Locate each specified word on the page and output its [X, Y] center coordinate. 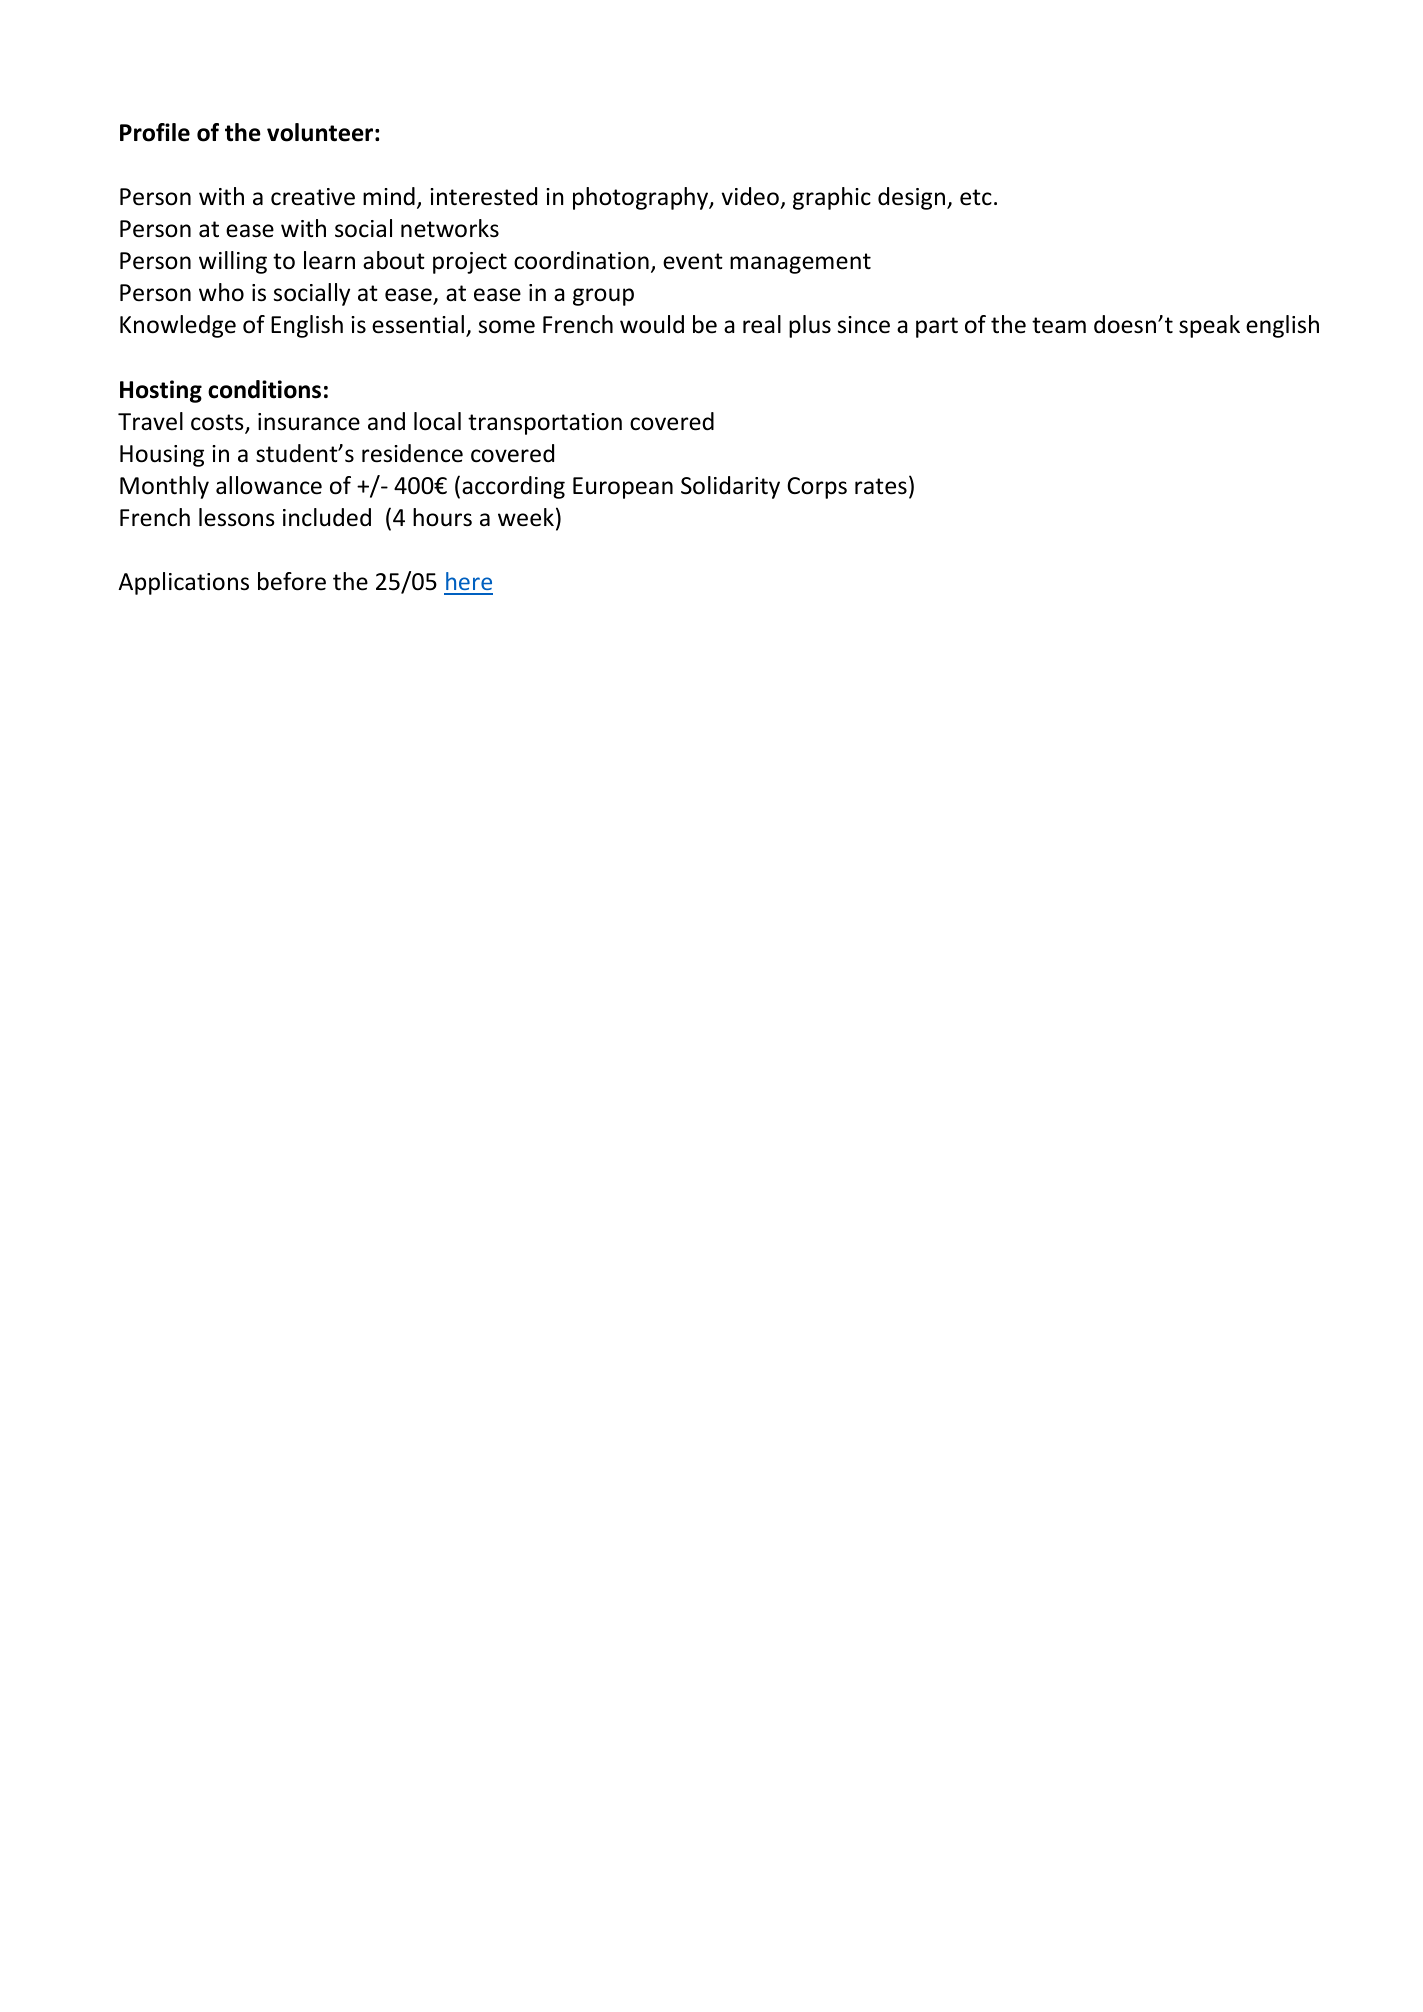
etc [976, 197]
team [1059, 325]
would [652, 324]
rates [881, 486]
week [526, 517]
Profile [155, 132]
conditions [264, 389]
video [750, 196]
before [292, 581]
